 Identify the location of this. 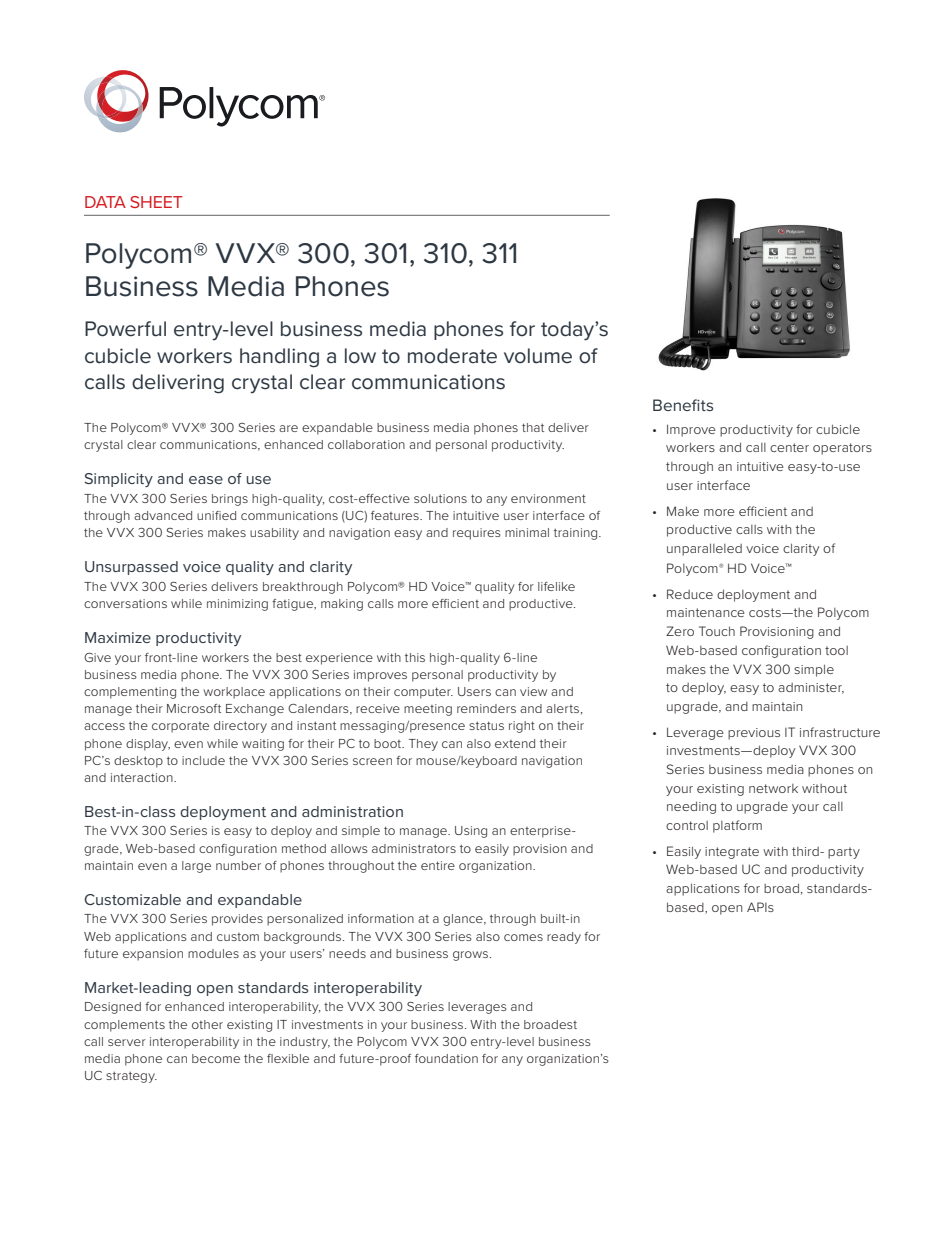
(415, 657).
